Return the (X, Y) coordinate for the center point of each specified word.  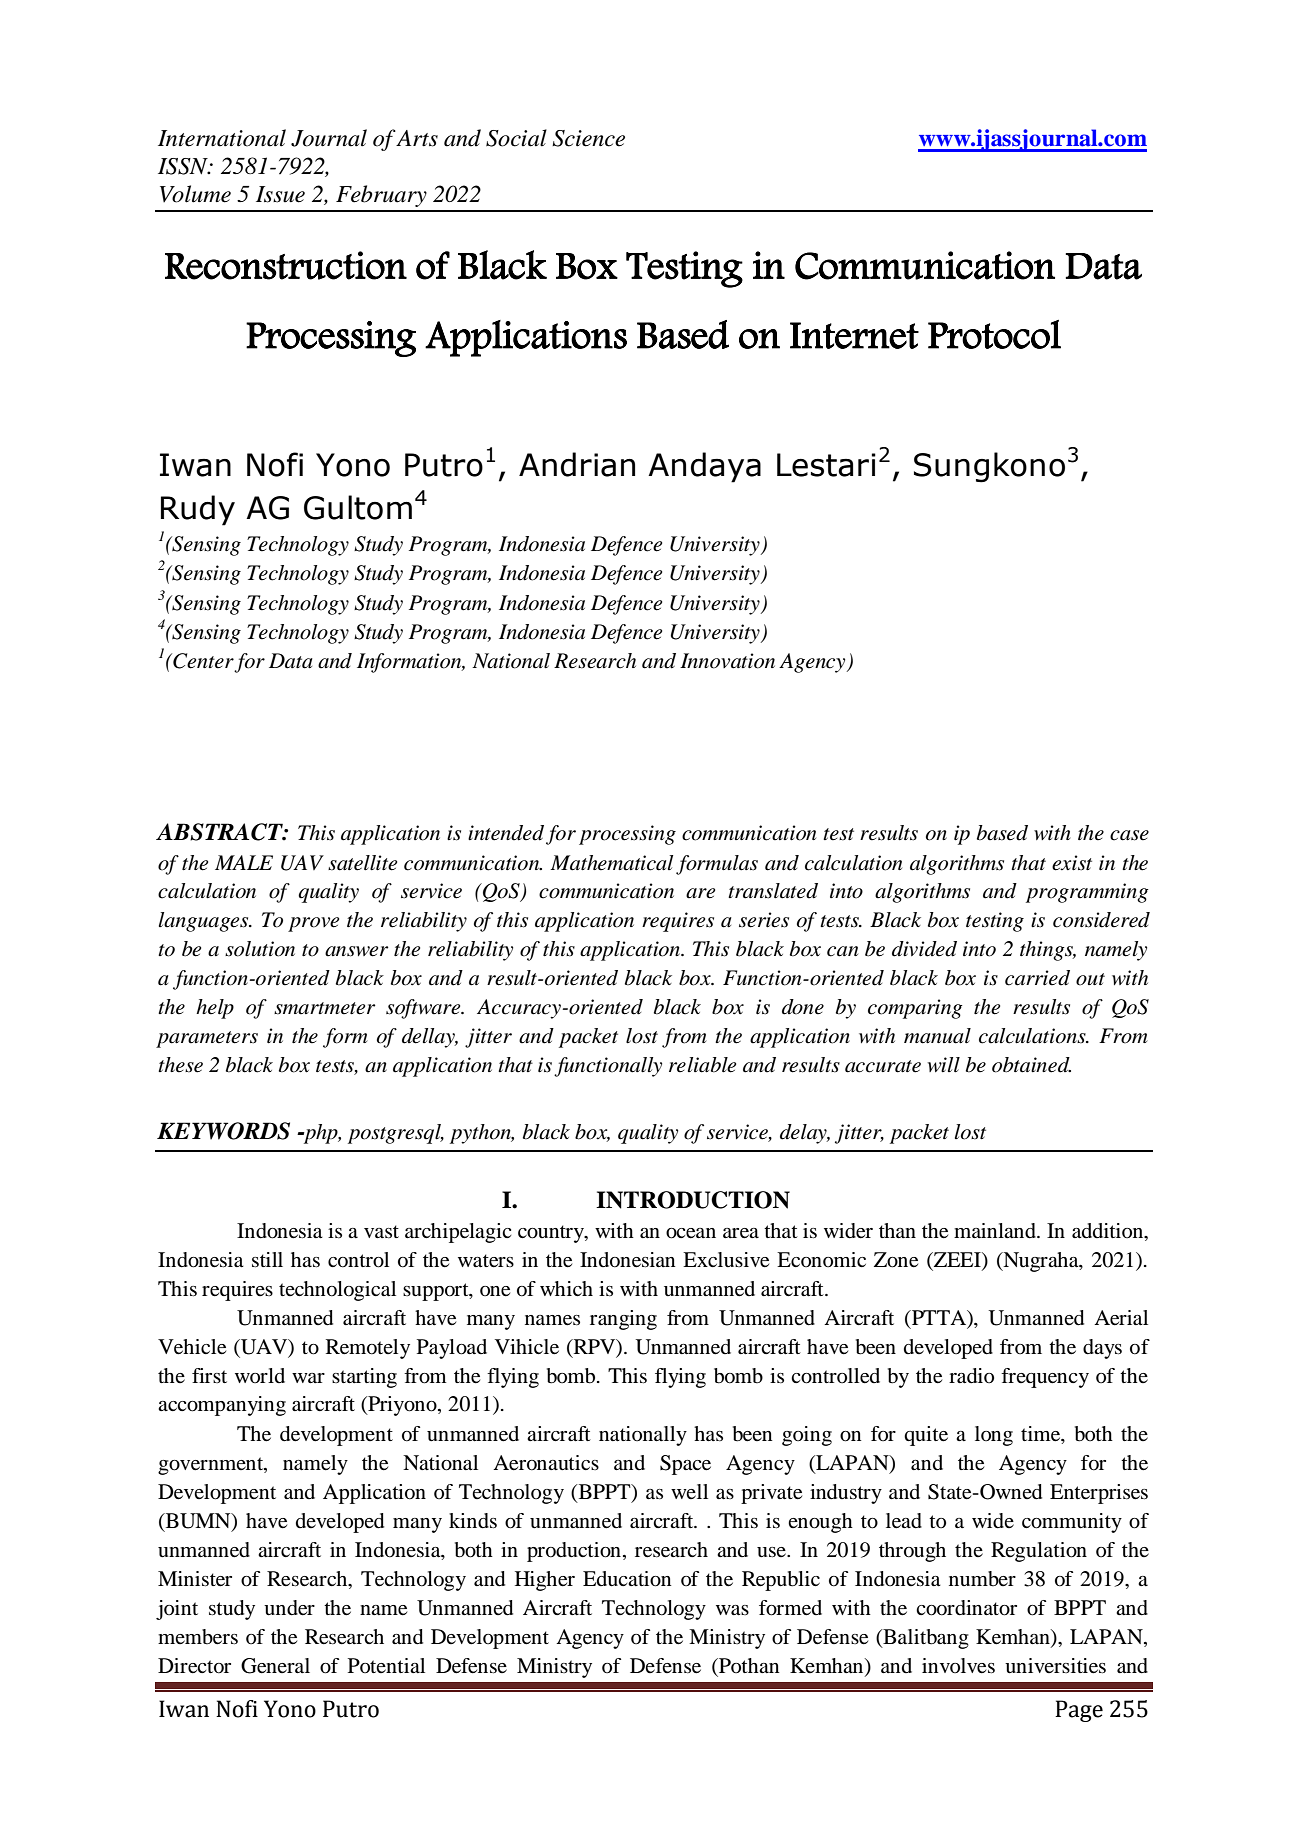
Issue (280, 194)
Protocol (994, 334)
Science (588, 138)
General (275, 1666)
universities (1055, 1666)
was (732, 1610)
